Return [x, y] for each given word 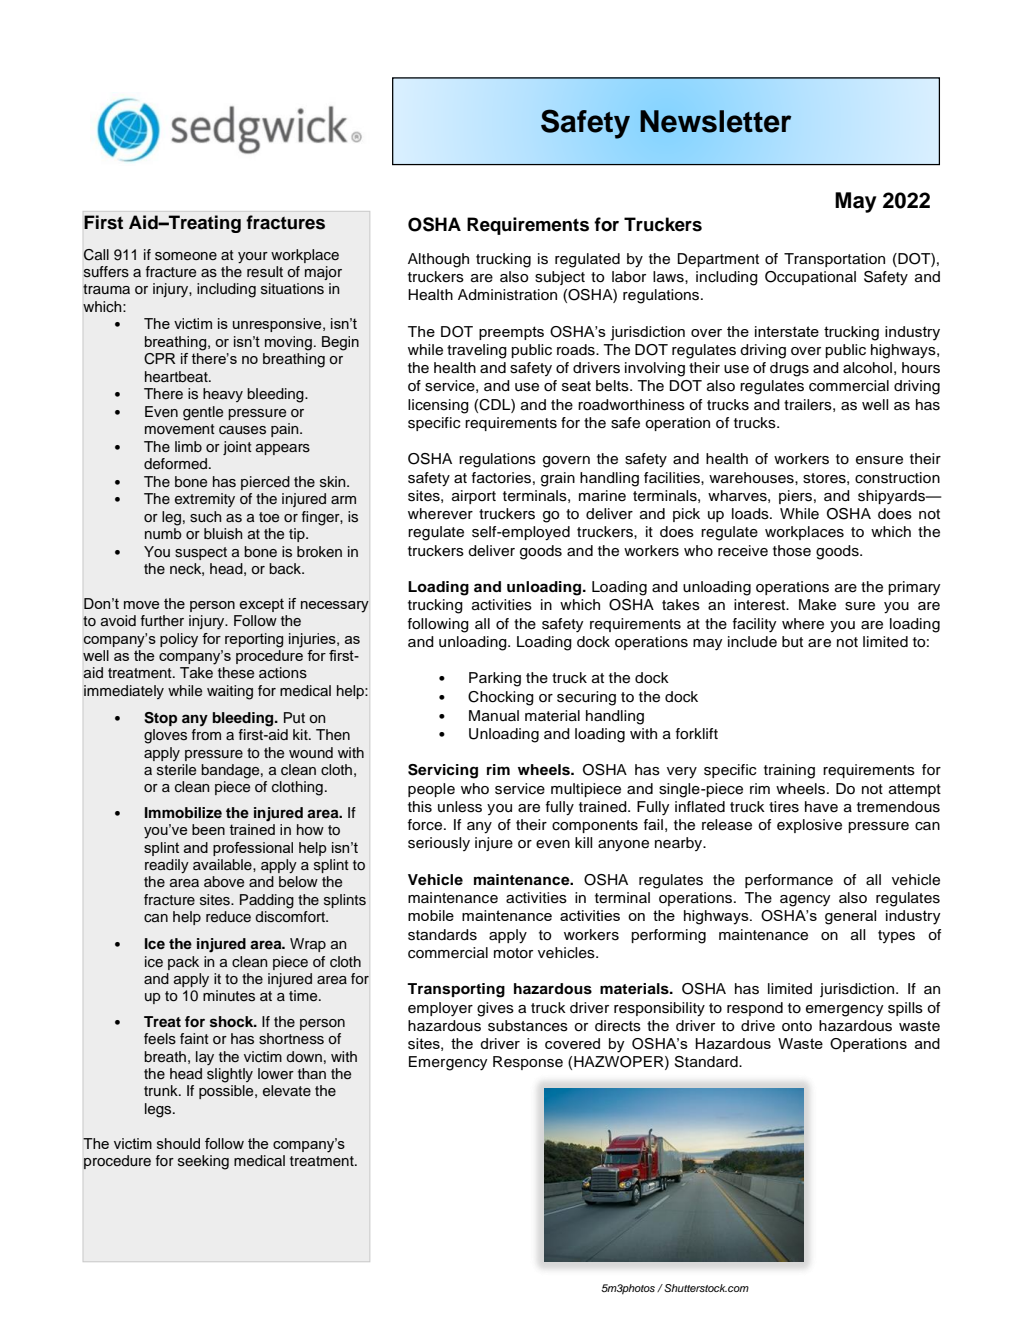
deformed [177, 464]
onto [797, 1026]
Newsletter [715, 121]
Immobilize [183, 813]
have [821, 806]
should [178, 1143]
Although [438, 260]
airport [474, 497]
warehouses [752, 478]
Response [528, 1063]
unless [460, 807]
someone [186, 256]
